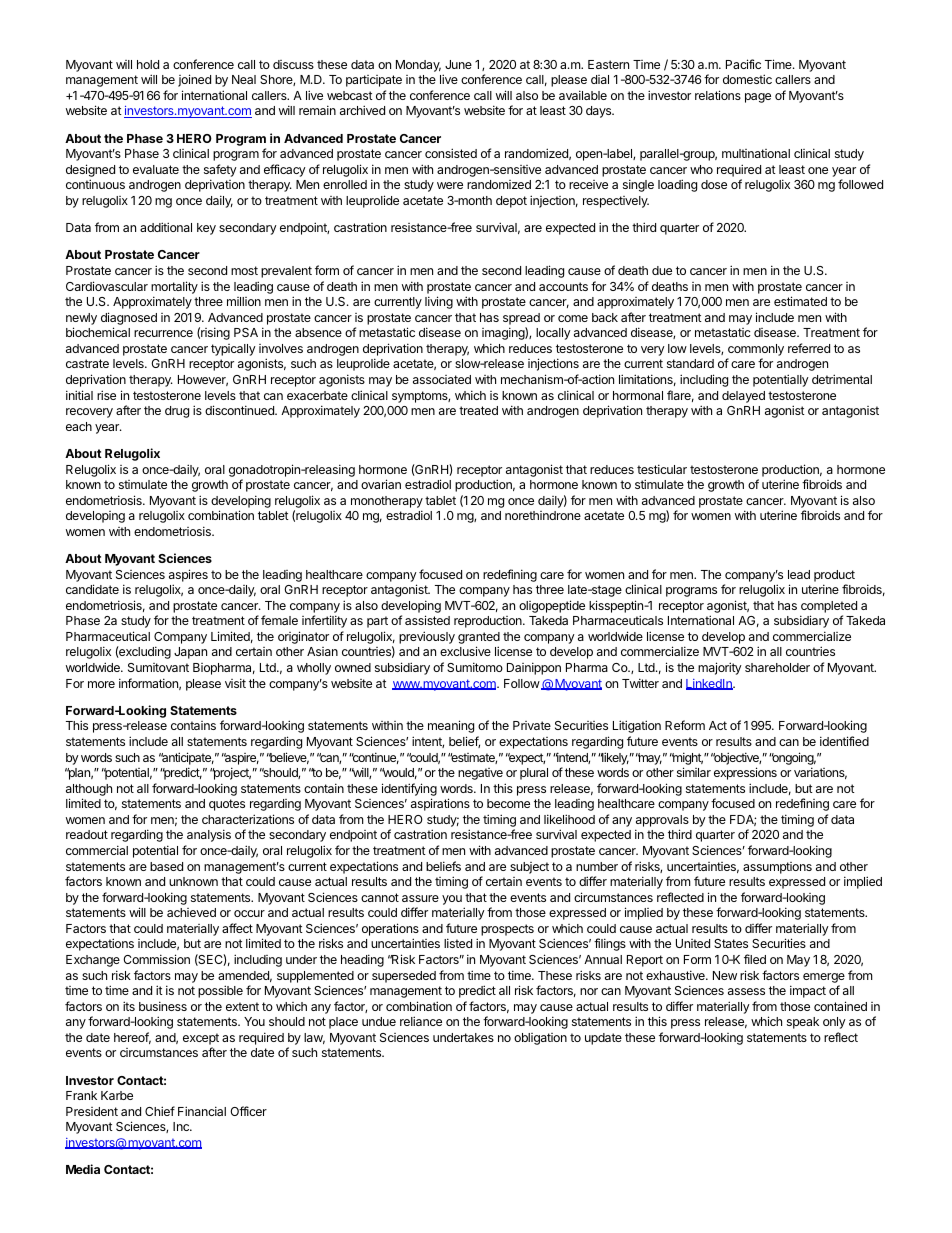 This document has width=952, height=1233. What do you see at coordinates (160, 1111) in the document?
I see `Chief` at bounding box center [160, 1111].
